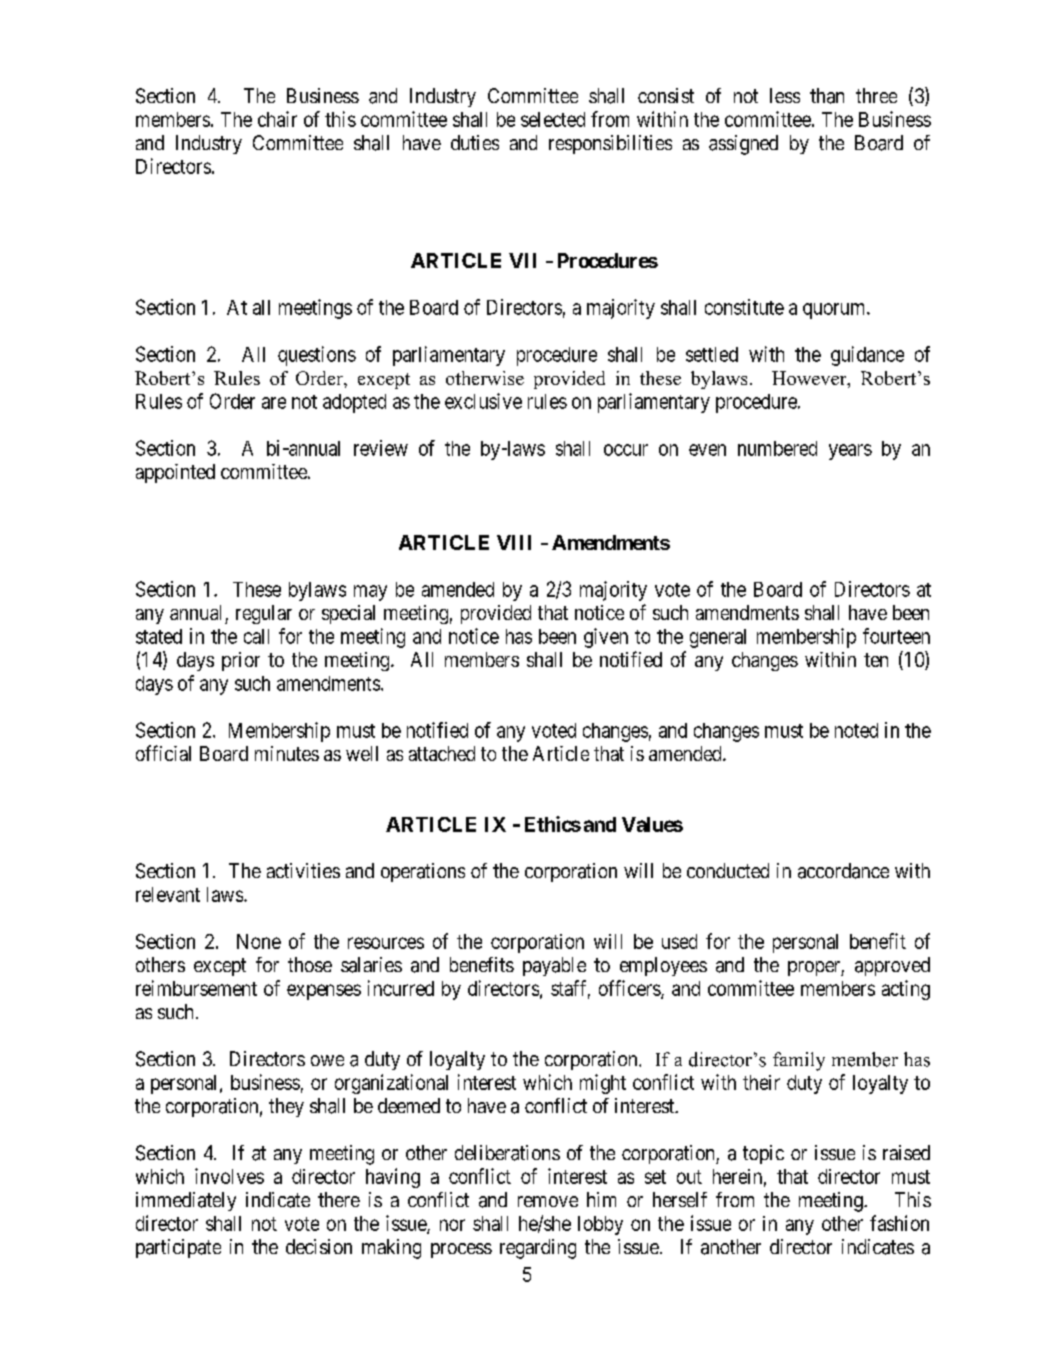  What do you see at coordinates (827, 96) in the document?
I see `than` at bounding box center [827, 96].
